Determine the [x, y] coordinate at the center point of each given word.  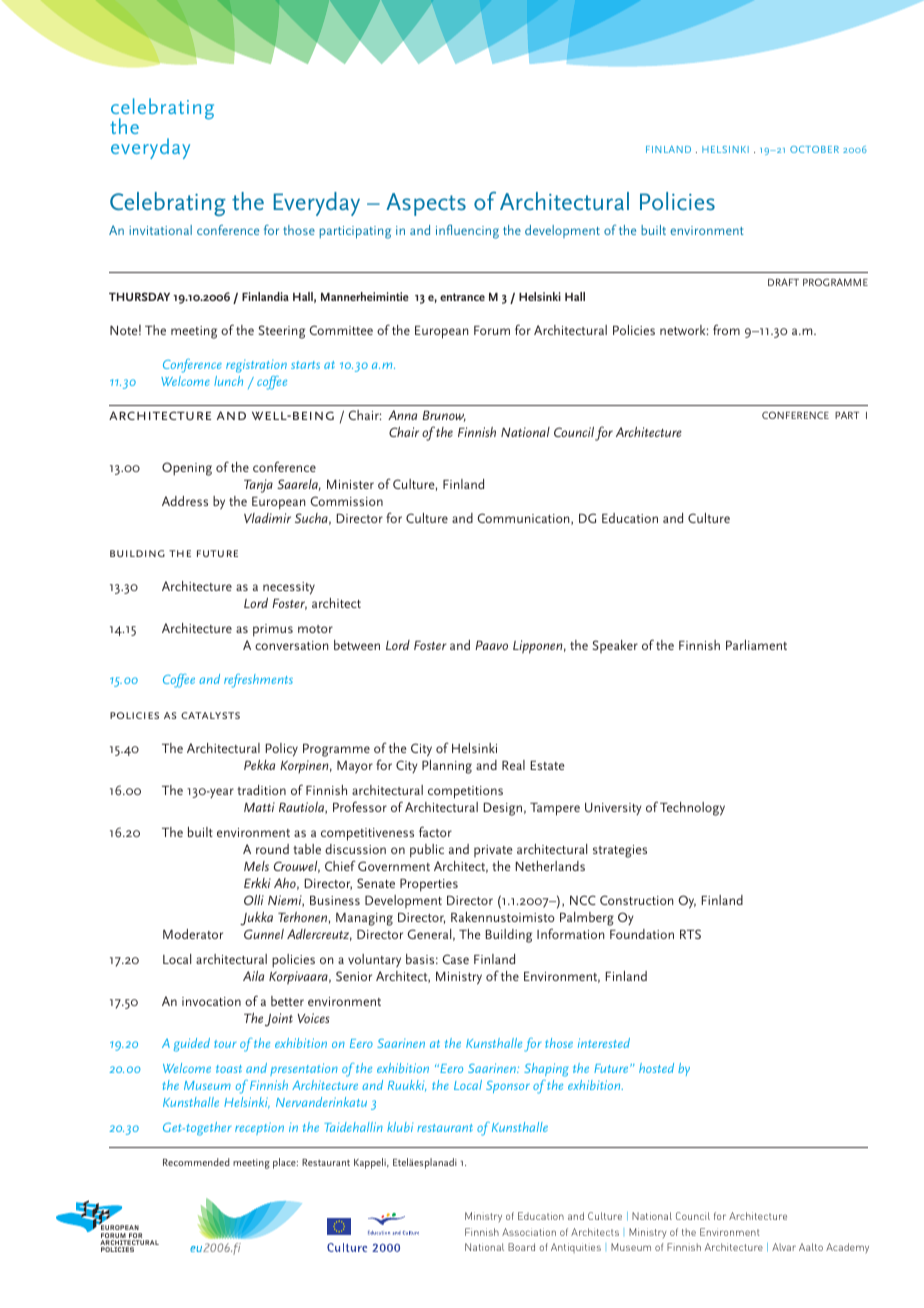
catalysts [210, 715]
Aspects [426, 204]
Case [455, 959]
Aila [253, 976]
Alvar [784, 1247]
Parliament [756, 645]
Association [529, 1232]
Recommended [196, 1162]
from [726, 329]
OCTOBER [814, 149]
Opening [187, 469]
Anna [402, 415]
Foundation [642, 934]
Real [513, 765]
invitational [160, 230]
